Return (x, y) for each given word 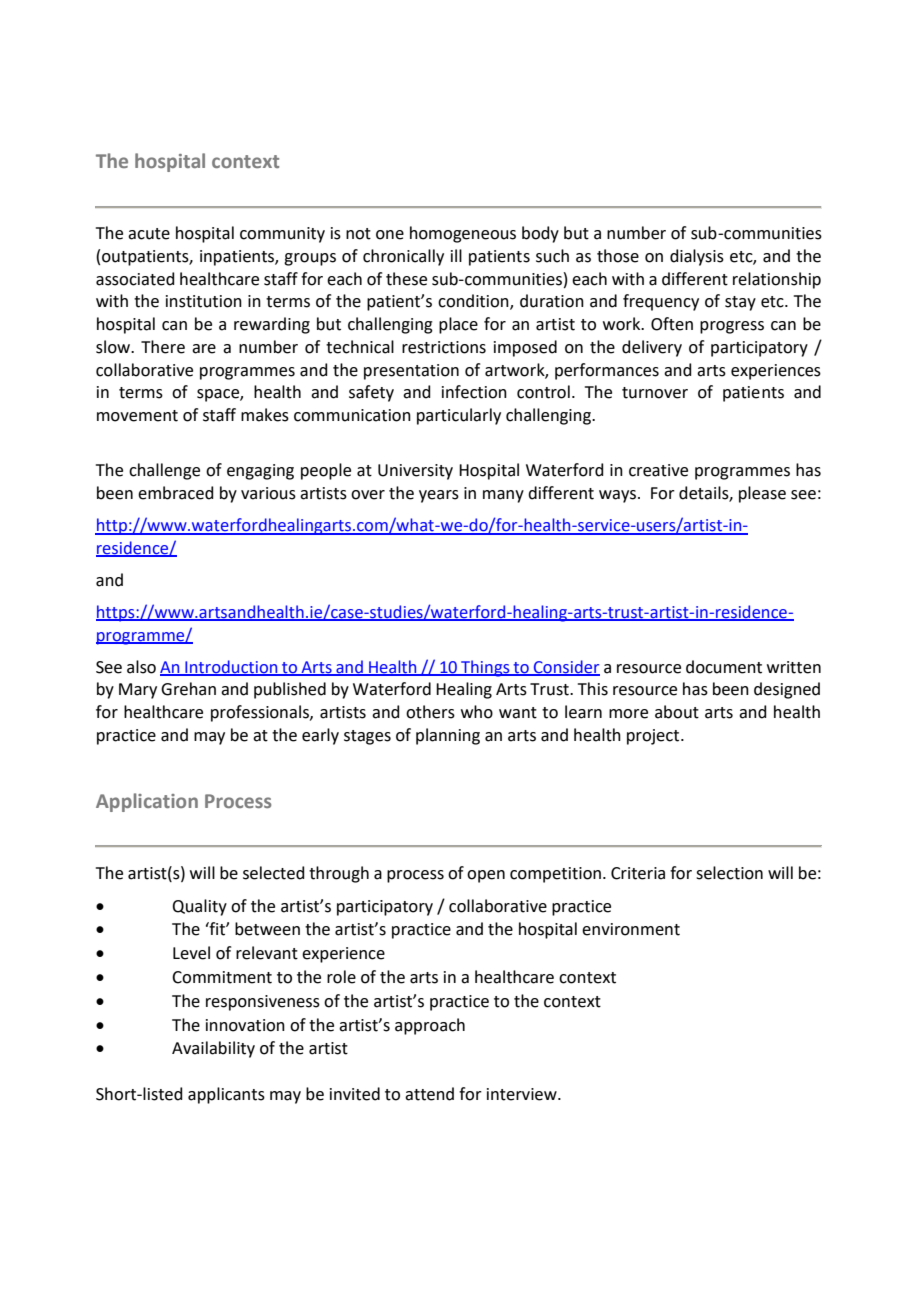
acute (149, 234)
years (439, 496)
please (762, 494)
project (654, 737)
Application (147, 802)
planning (448, 736)
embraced (176, 493)
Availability (213, 1049)
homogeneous (463, 234)
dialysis (697, 257)
